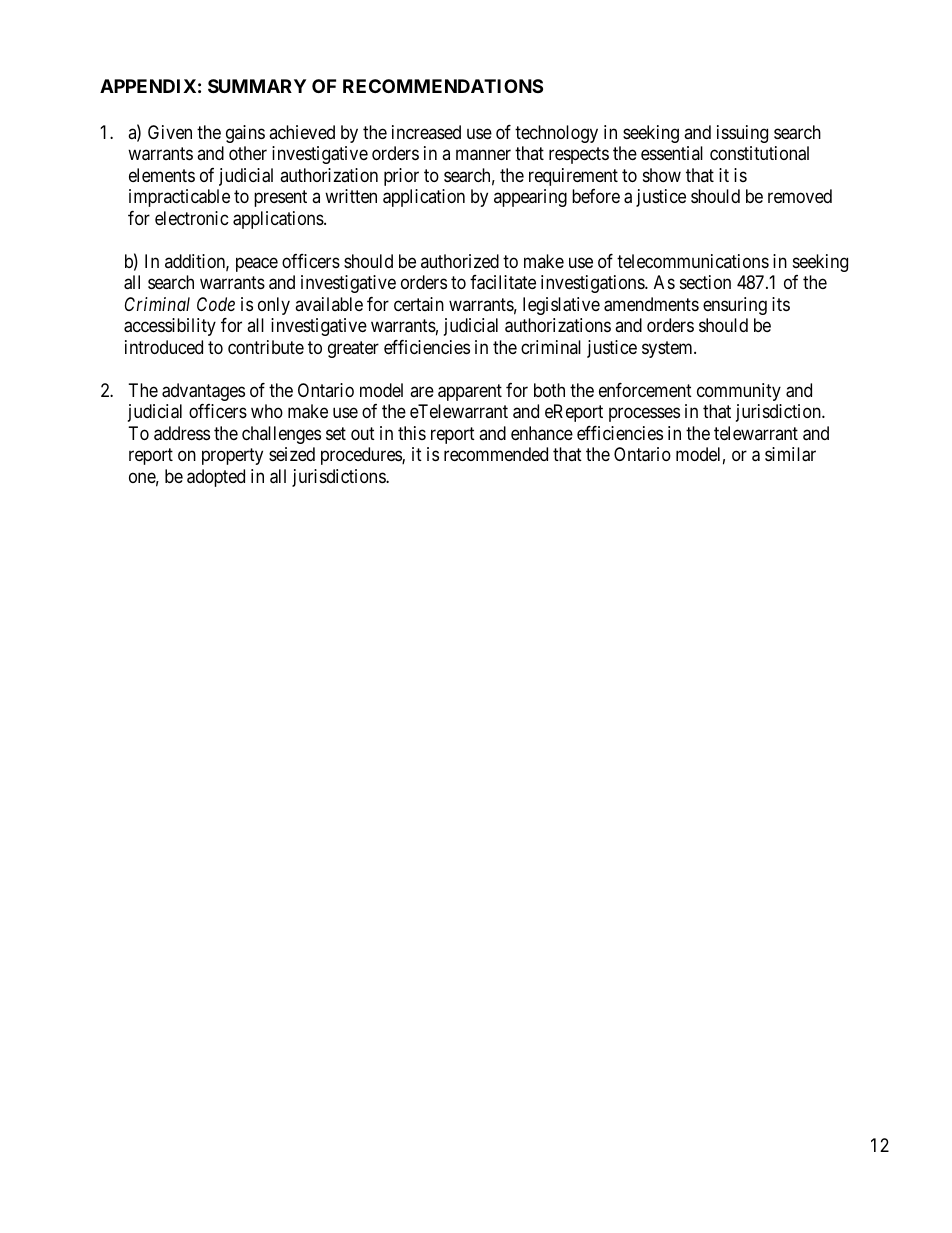 The width and height of the screenshot is (952, 1233). What do you see at coordinates (742, 134) in the screenshot?
I see `issuing` at bounding box center [742, 134].
